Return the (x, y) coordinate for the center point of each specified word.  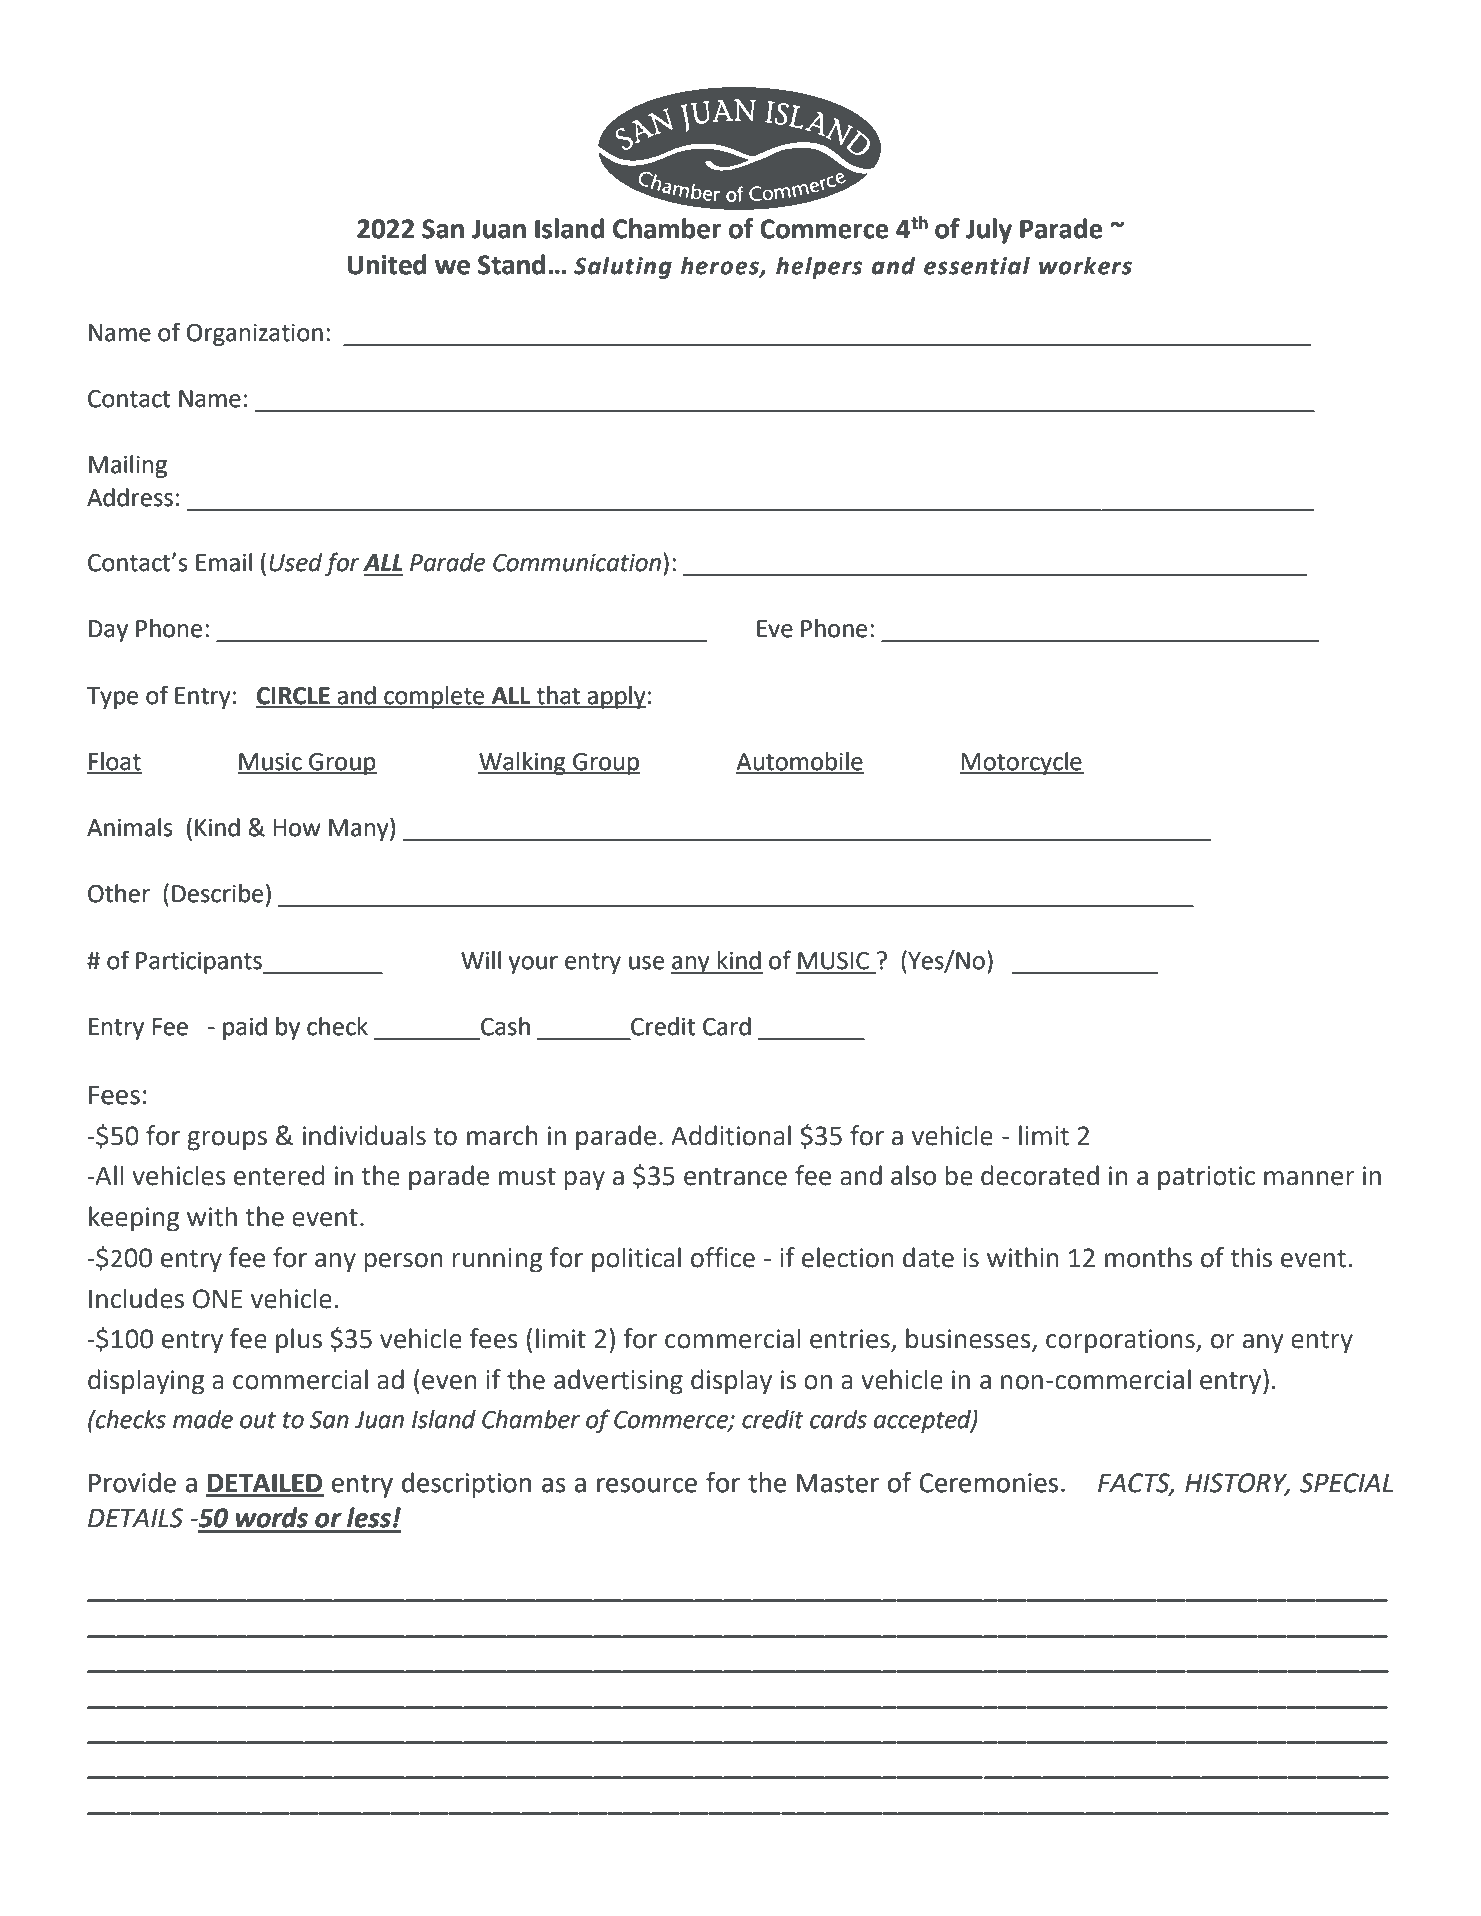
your (533, 965)
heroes (721, 266)
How (297, 828)
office (723, 1257)
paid (245, 1028)
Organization (255, 335)
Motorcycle (1022, 763)
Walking (523, 763)
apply (616, 697)
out (258, 1420)
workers (1085, 266)
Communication (577, 563)
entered (279, 1175)
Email (224, 562)
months (1148, 1257)
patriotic (1206, 1178)
